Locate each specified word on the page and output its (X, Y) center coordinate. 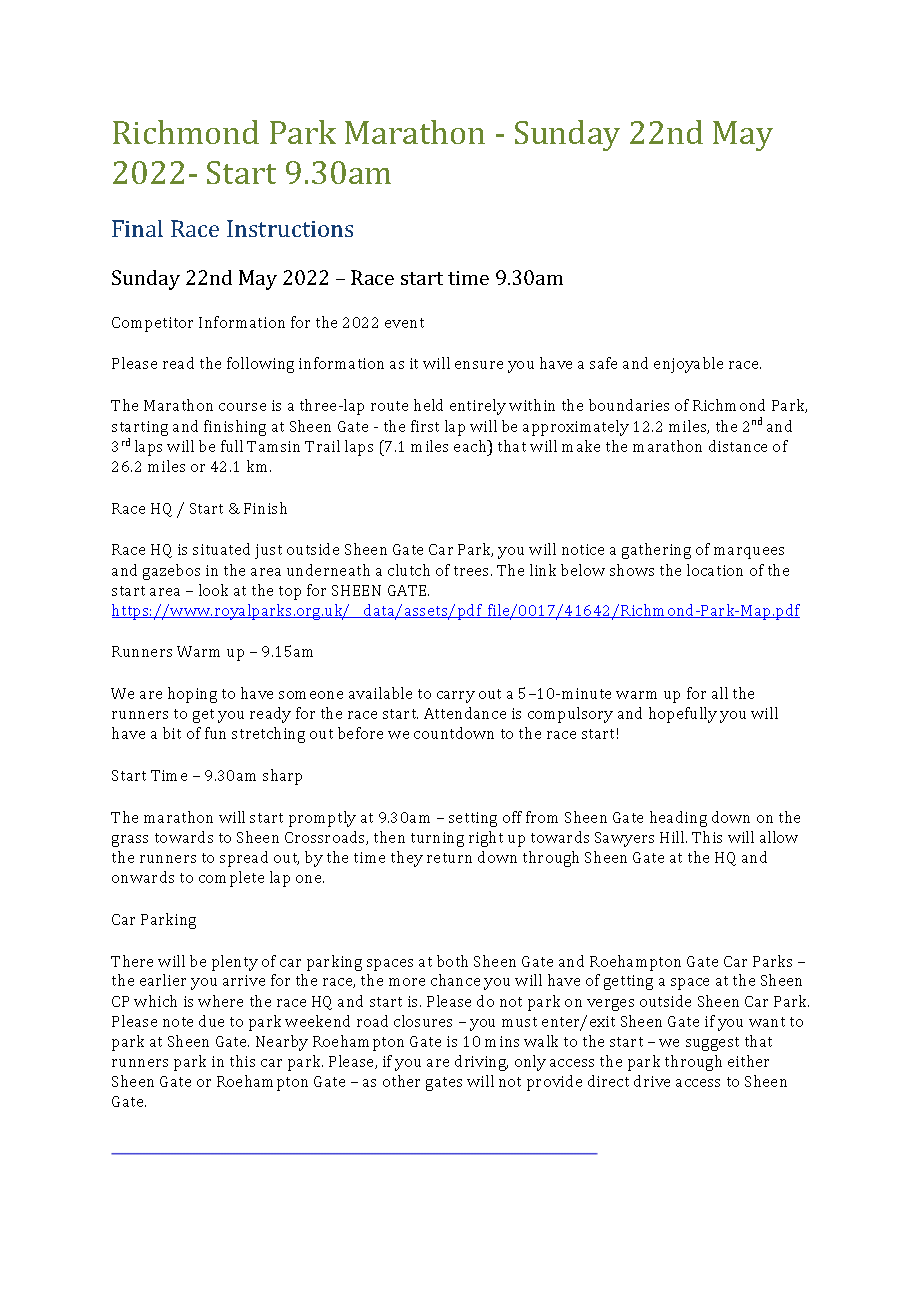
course (242, 407)
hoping (192, 695)
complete (231, 879)
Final (137, 228)
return (449, 858)
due (211, 1021)
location (715, 570)
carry (456, 697)
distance (738, 446)
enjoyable (688, 365)
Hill (673, 837)
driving (481, 1063)
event (404, 323)
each (471, 446)
